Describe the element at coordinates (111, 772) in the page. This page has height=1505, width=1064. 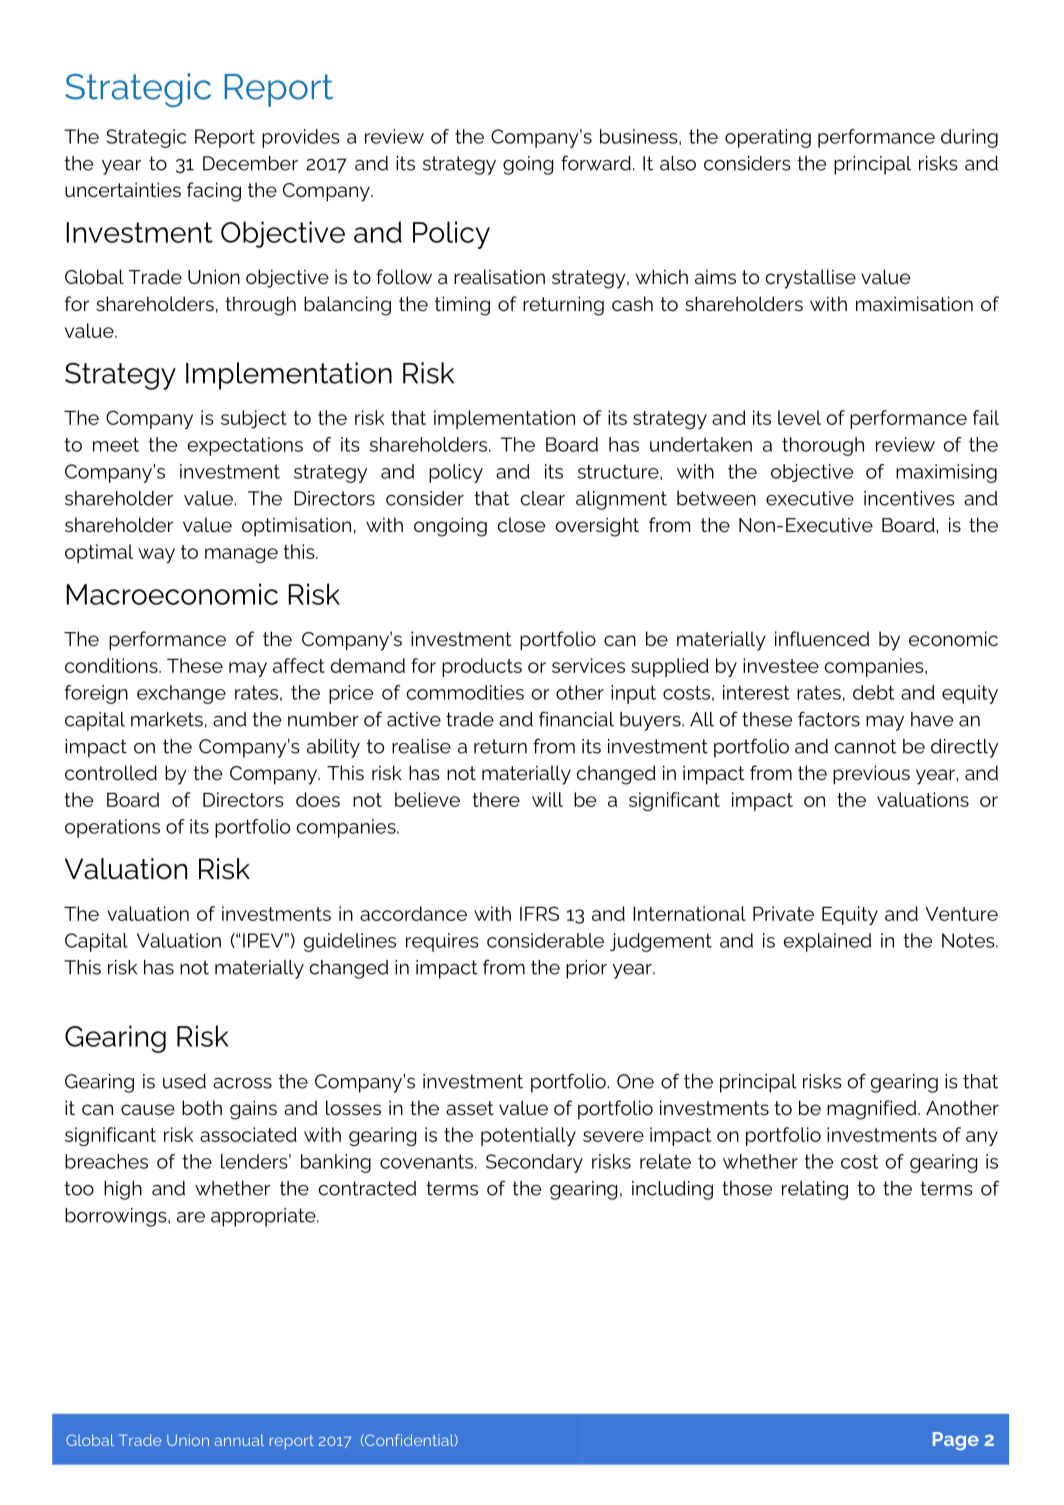
I see `controlled` at that location.
